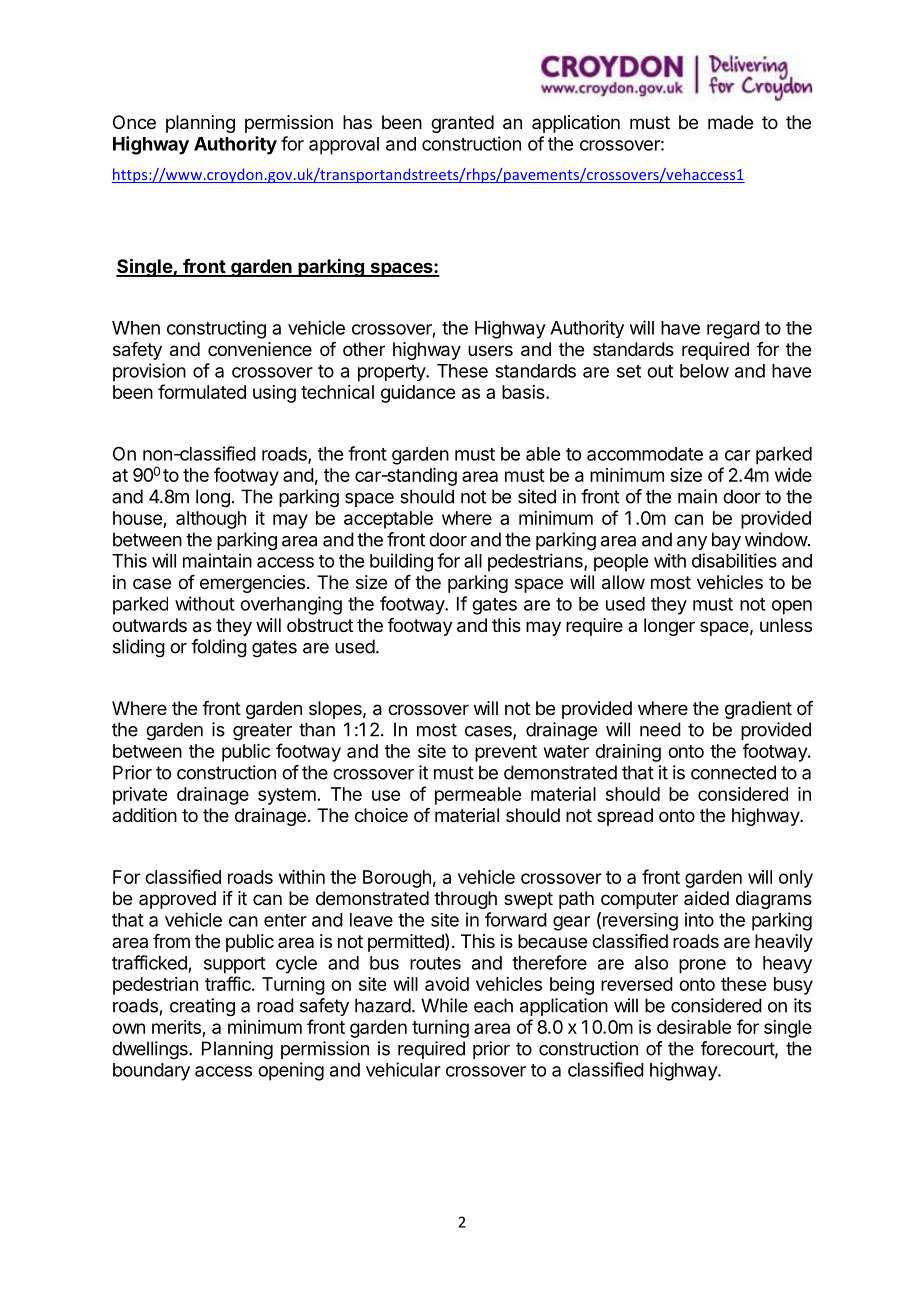 This image has height=1308, width=924. Describe the element at coordinates (702, 966) in the image. I see `prone` at that location.
